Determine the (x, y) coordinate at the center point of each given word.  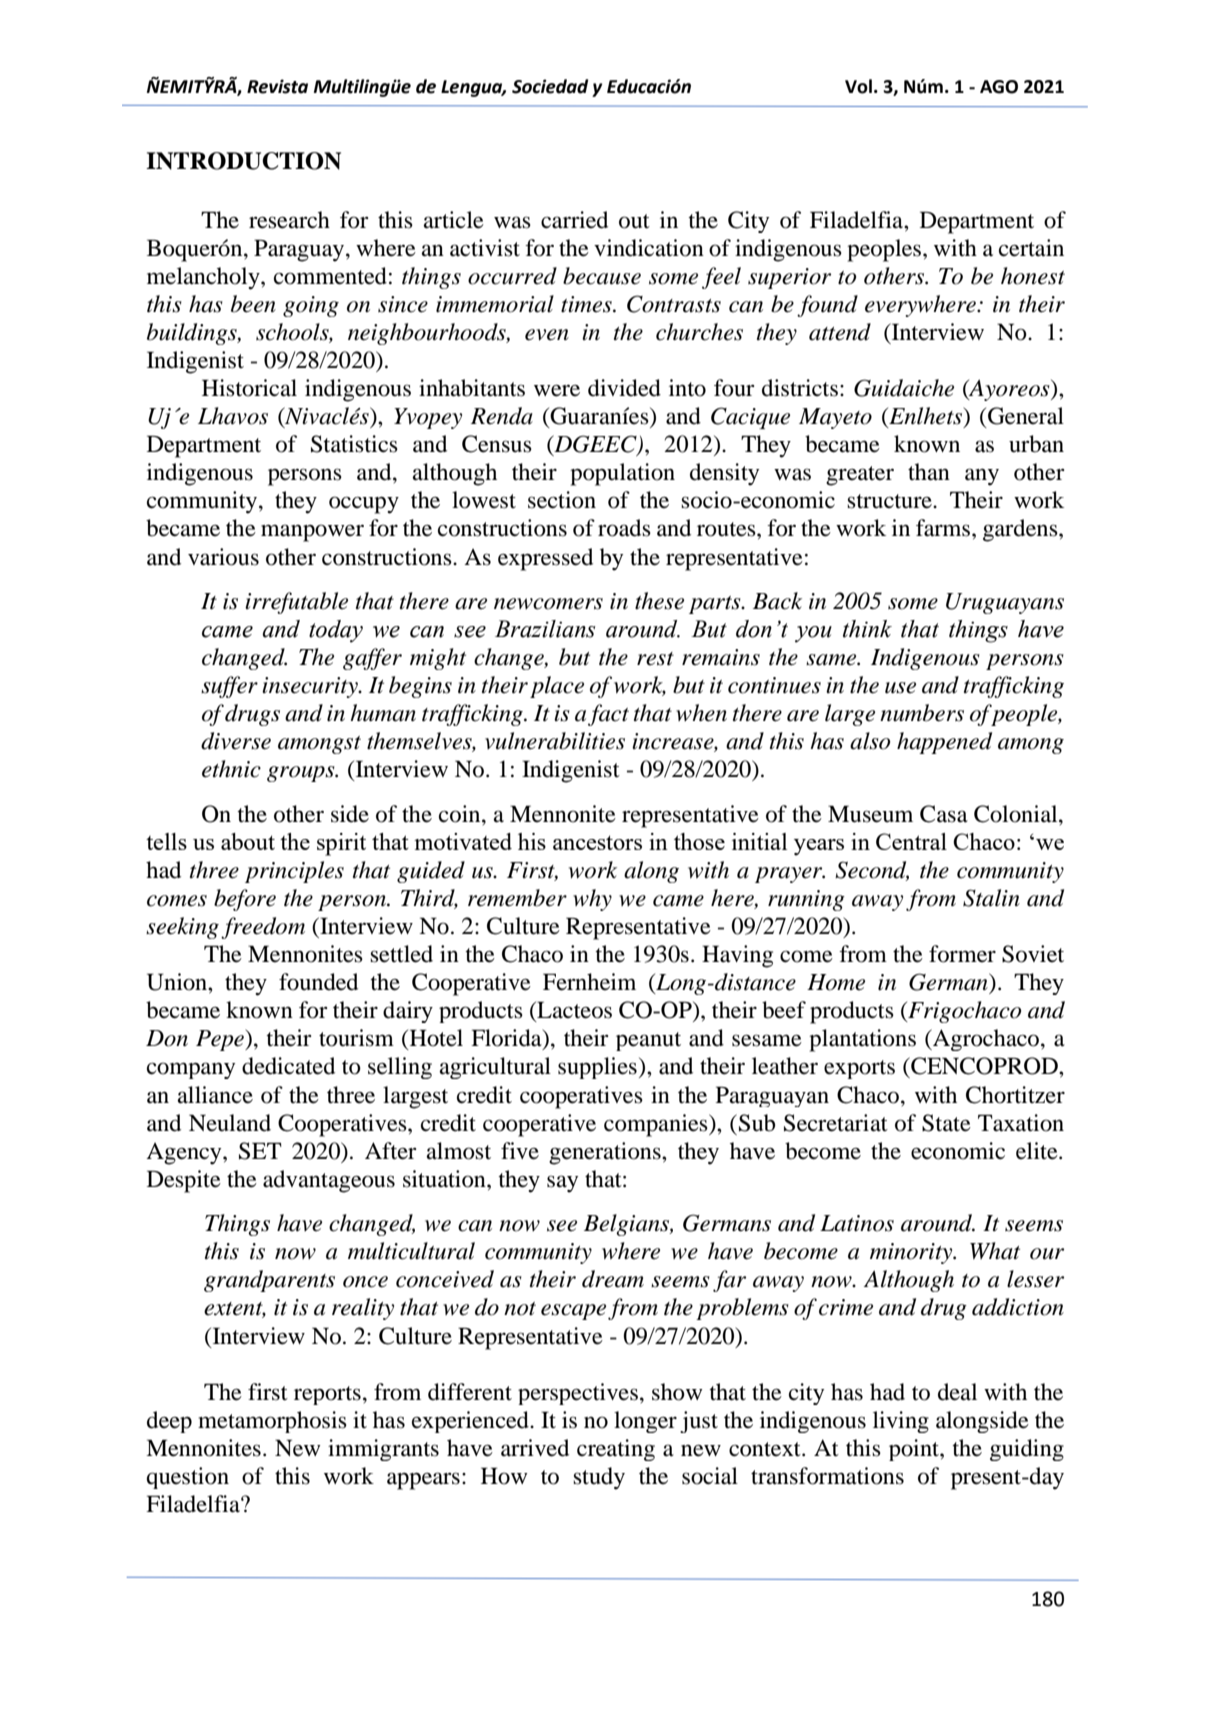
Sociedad (550, 86)
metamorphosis (272, 1422)
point (915, 1450)
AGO (999, 87)
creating (616, 1450)
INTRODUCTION (243, 161)
